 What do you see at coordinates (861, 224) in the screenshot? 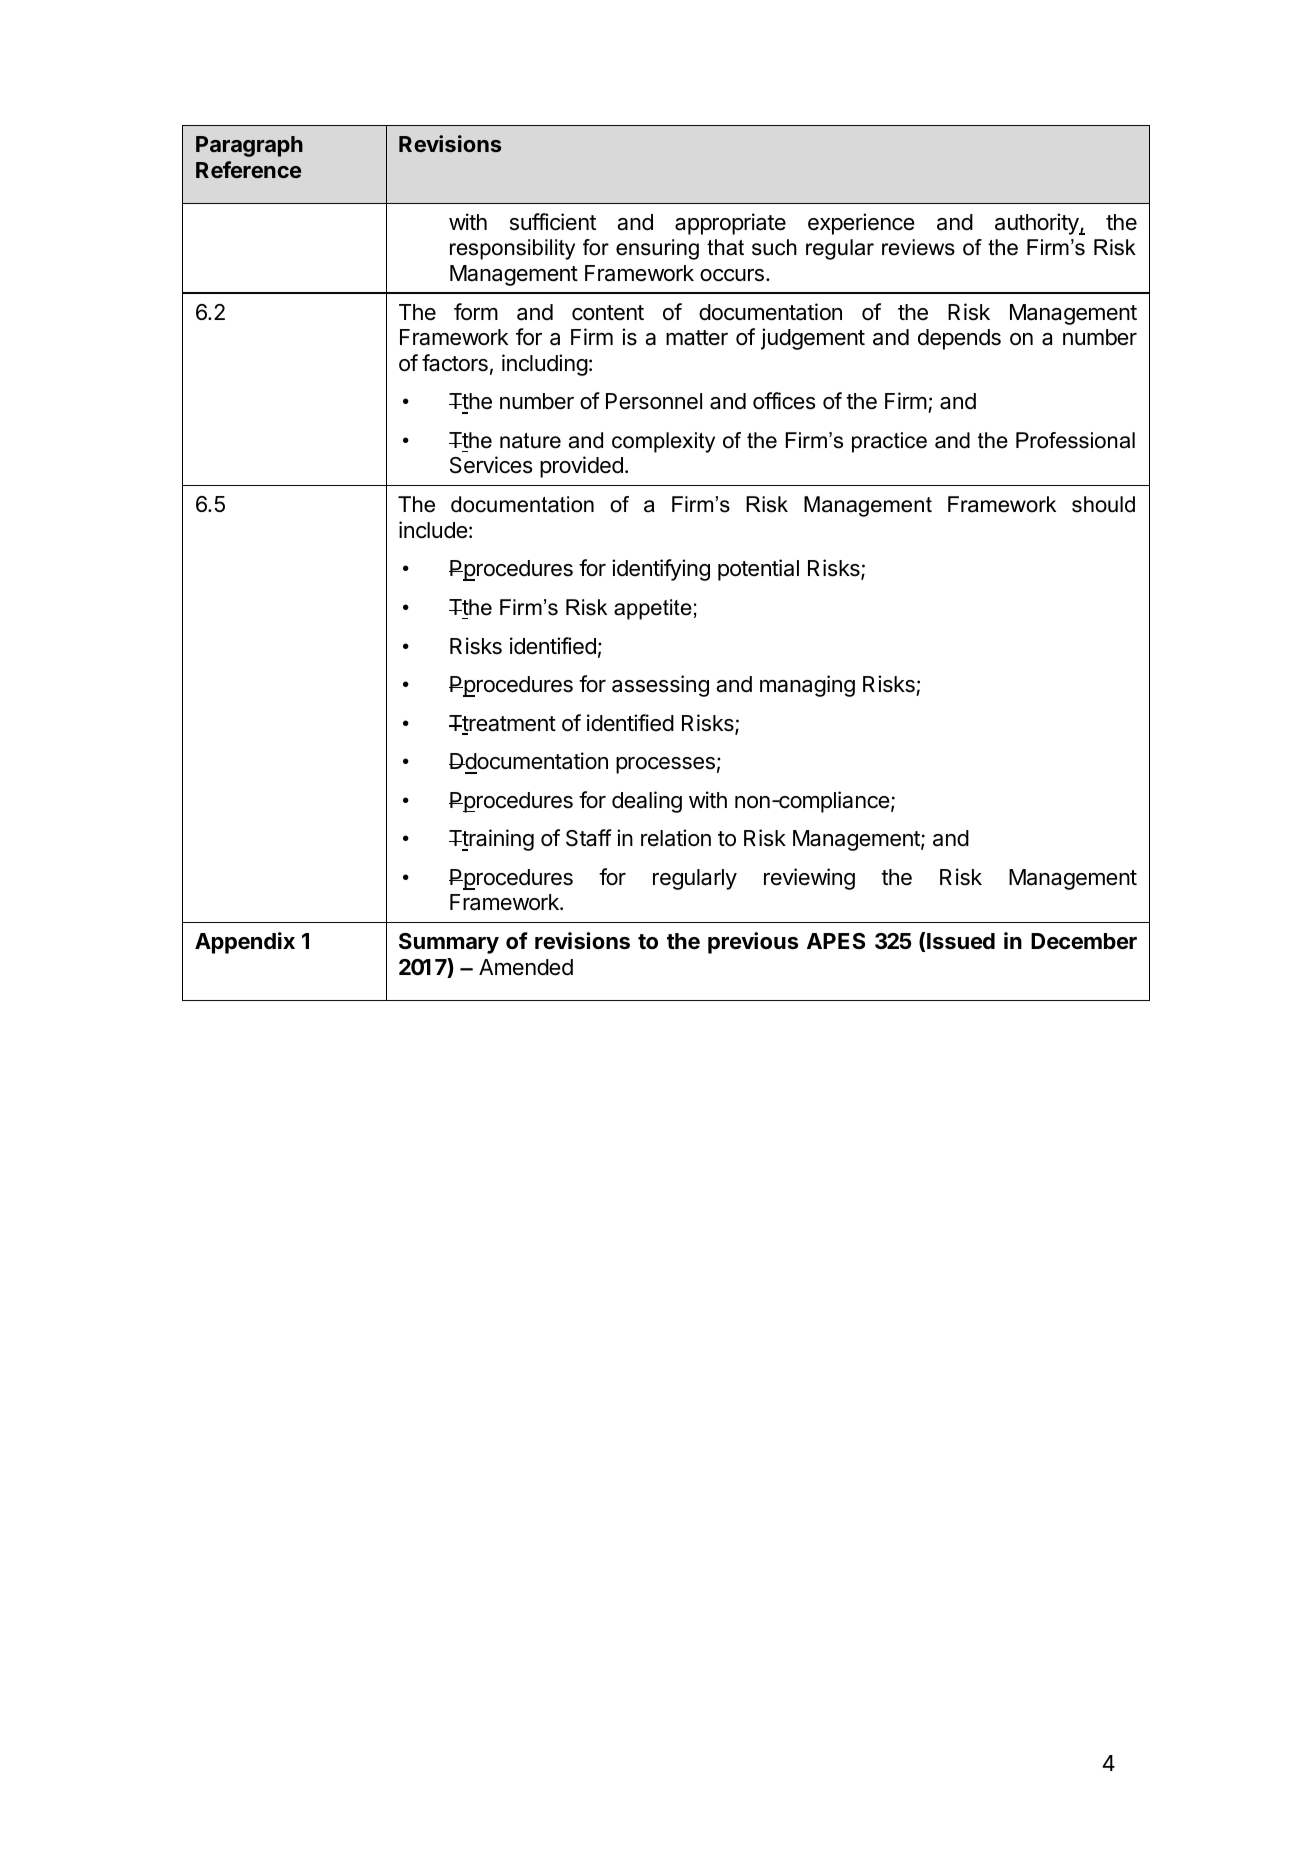
I see `experience` at bounding box center [861, 224].
